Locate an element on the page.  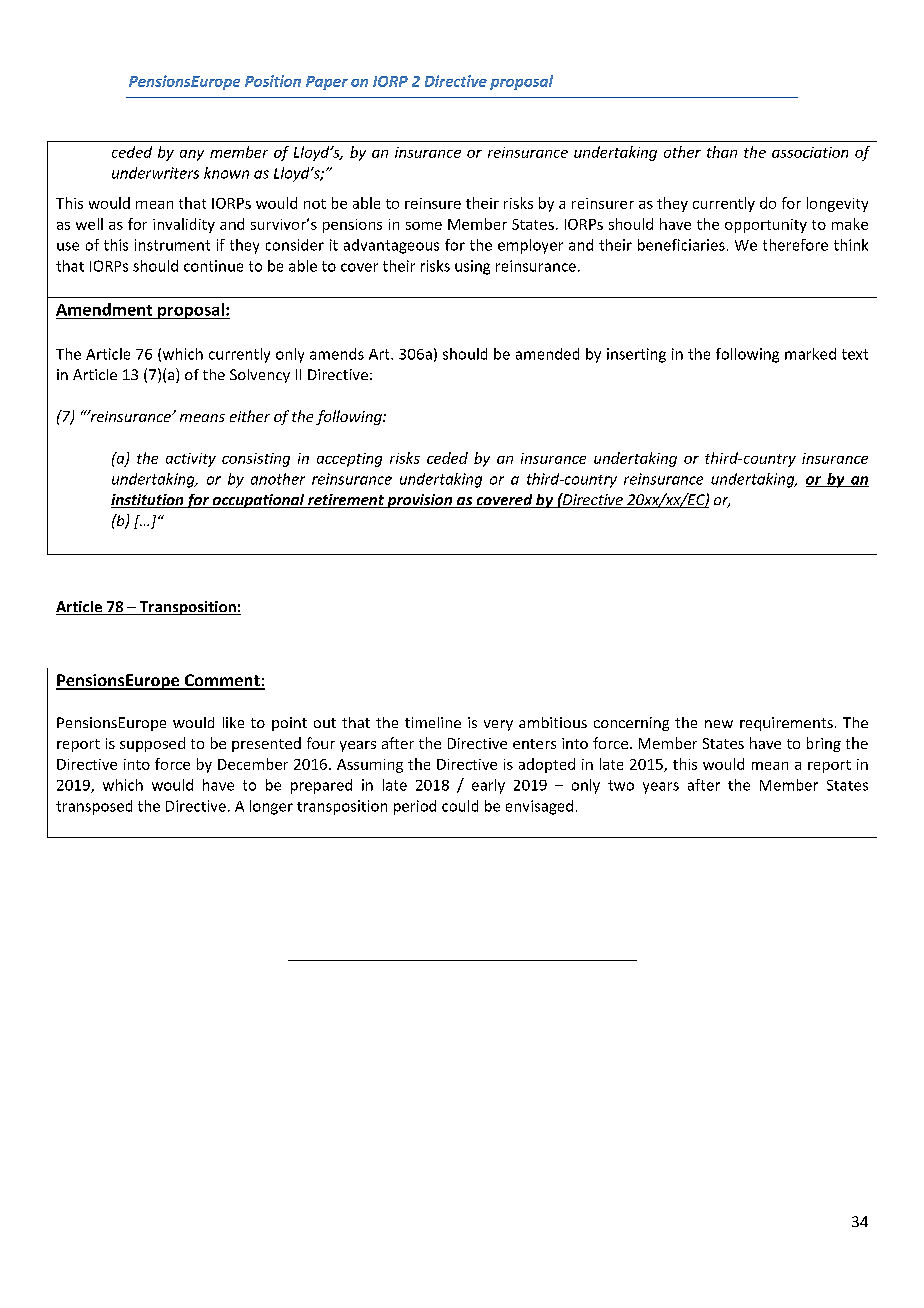
transposed is located at coordinates (94, 807).
